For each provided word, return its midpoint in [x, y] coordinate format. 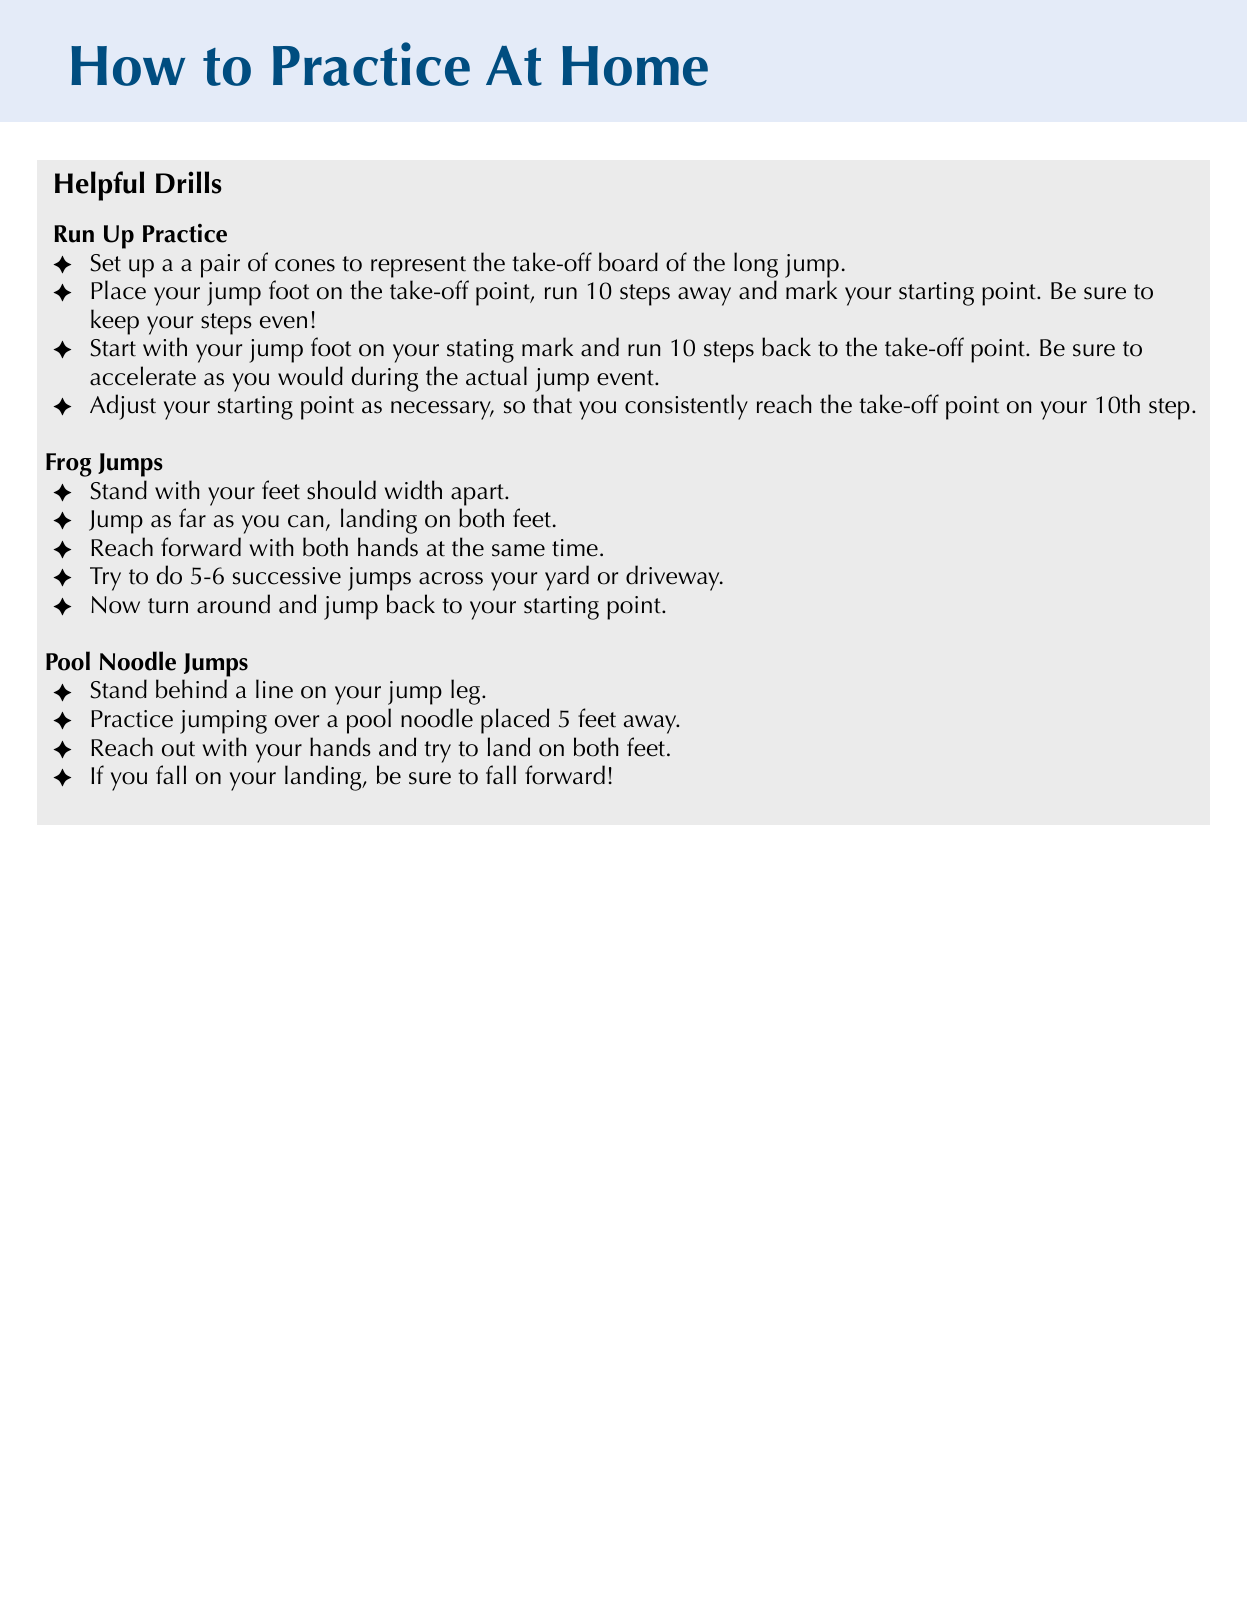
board [628, 262]
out [178, 749]
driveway [674, 578]
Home [635, 66]
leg [467, 692]
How [128, 66]
